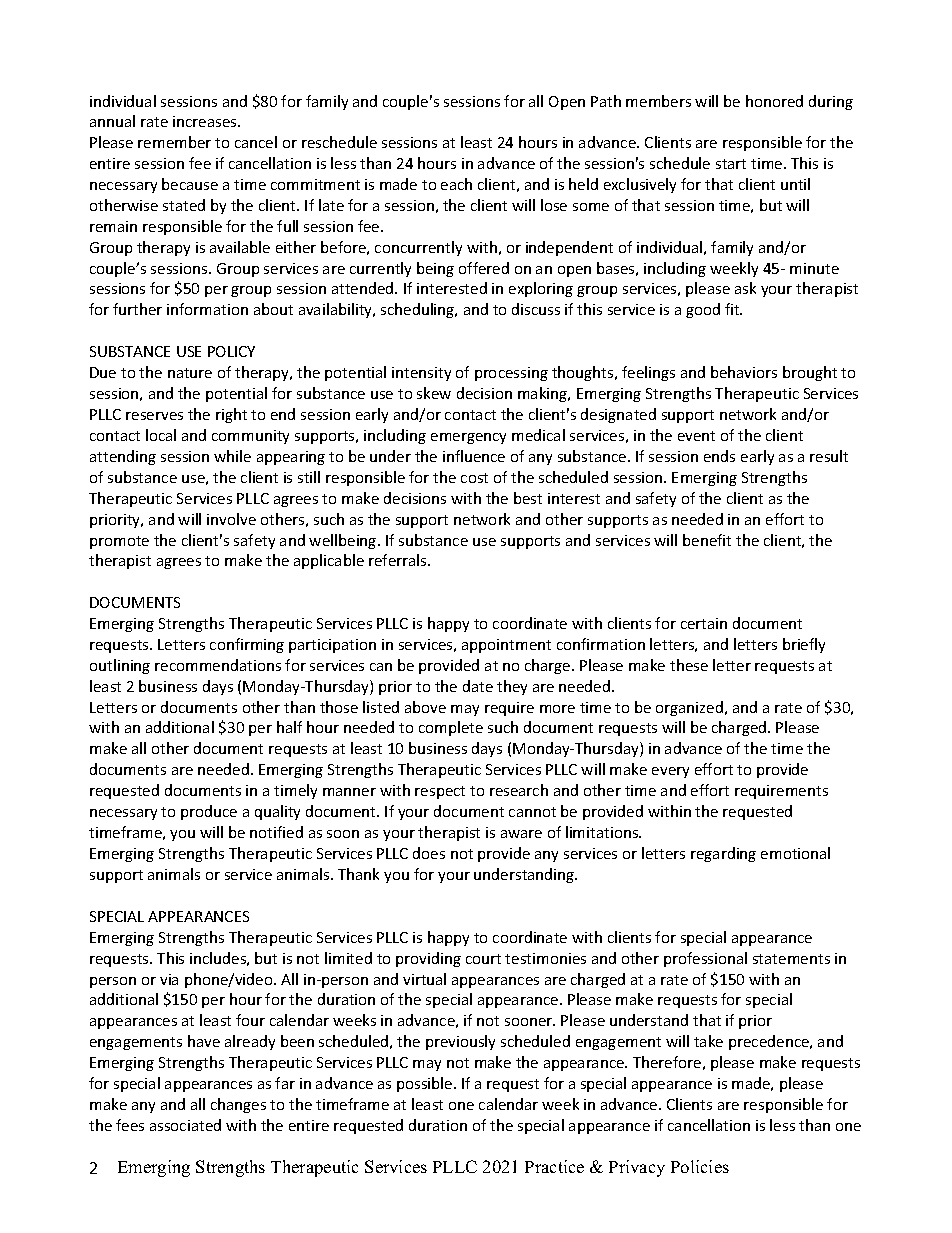 The height and width of the screenshot is (1233, 952). I want to click on Policies, so click(700, 1166).
